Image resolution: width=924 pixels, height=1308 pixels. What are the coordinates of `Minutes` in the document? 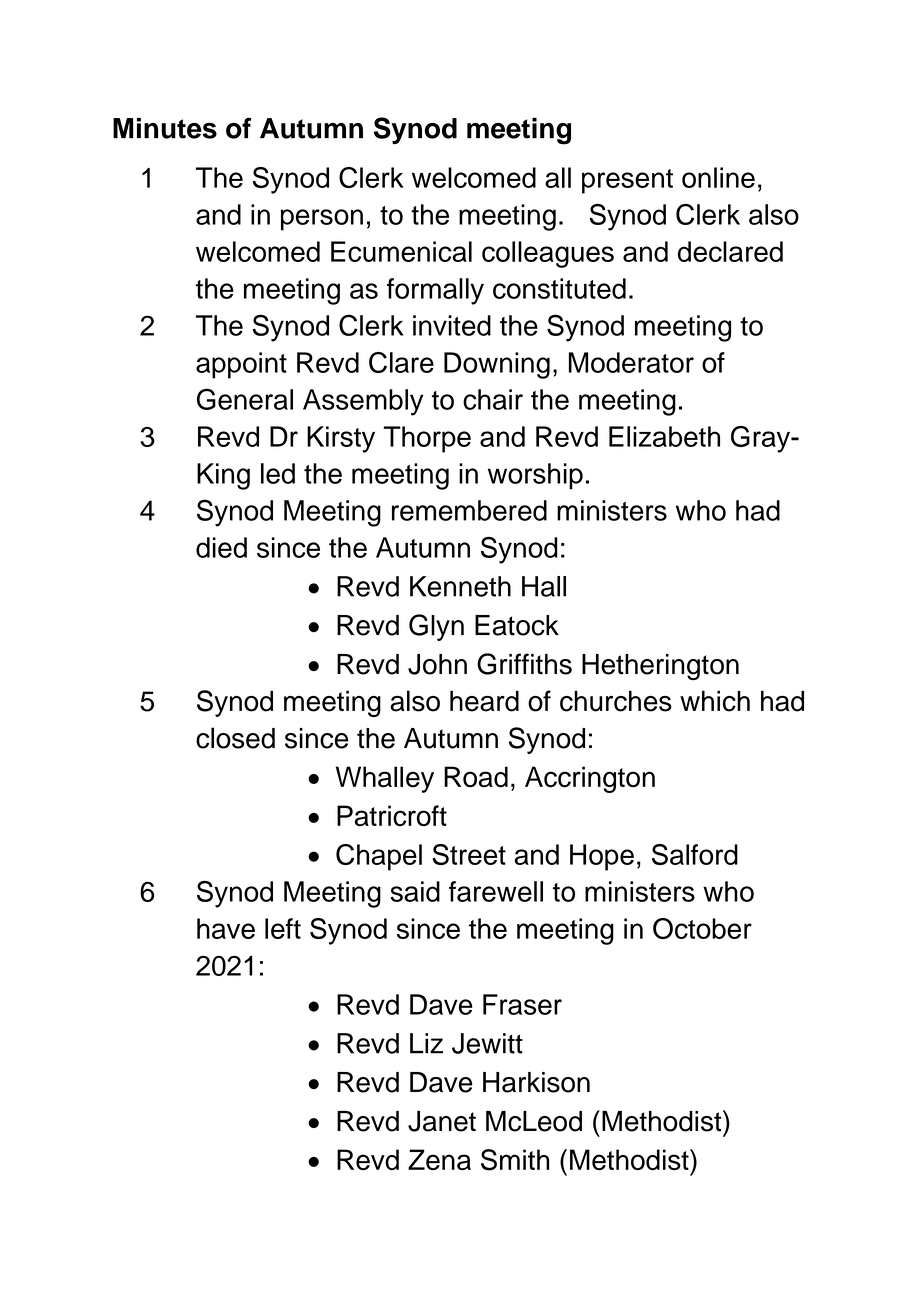 It's located at (165, 128).
